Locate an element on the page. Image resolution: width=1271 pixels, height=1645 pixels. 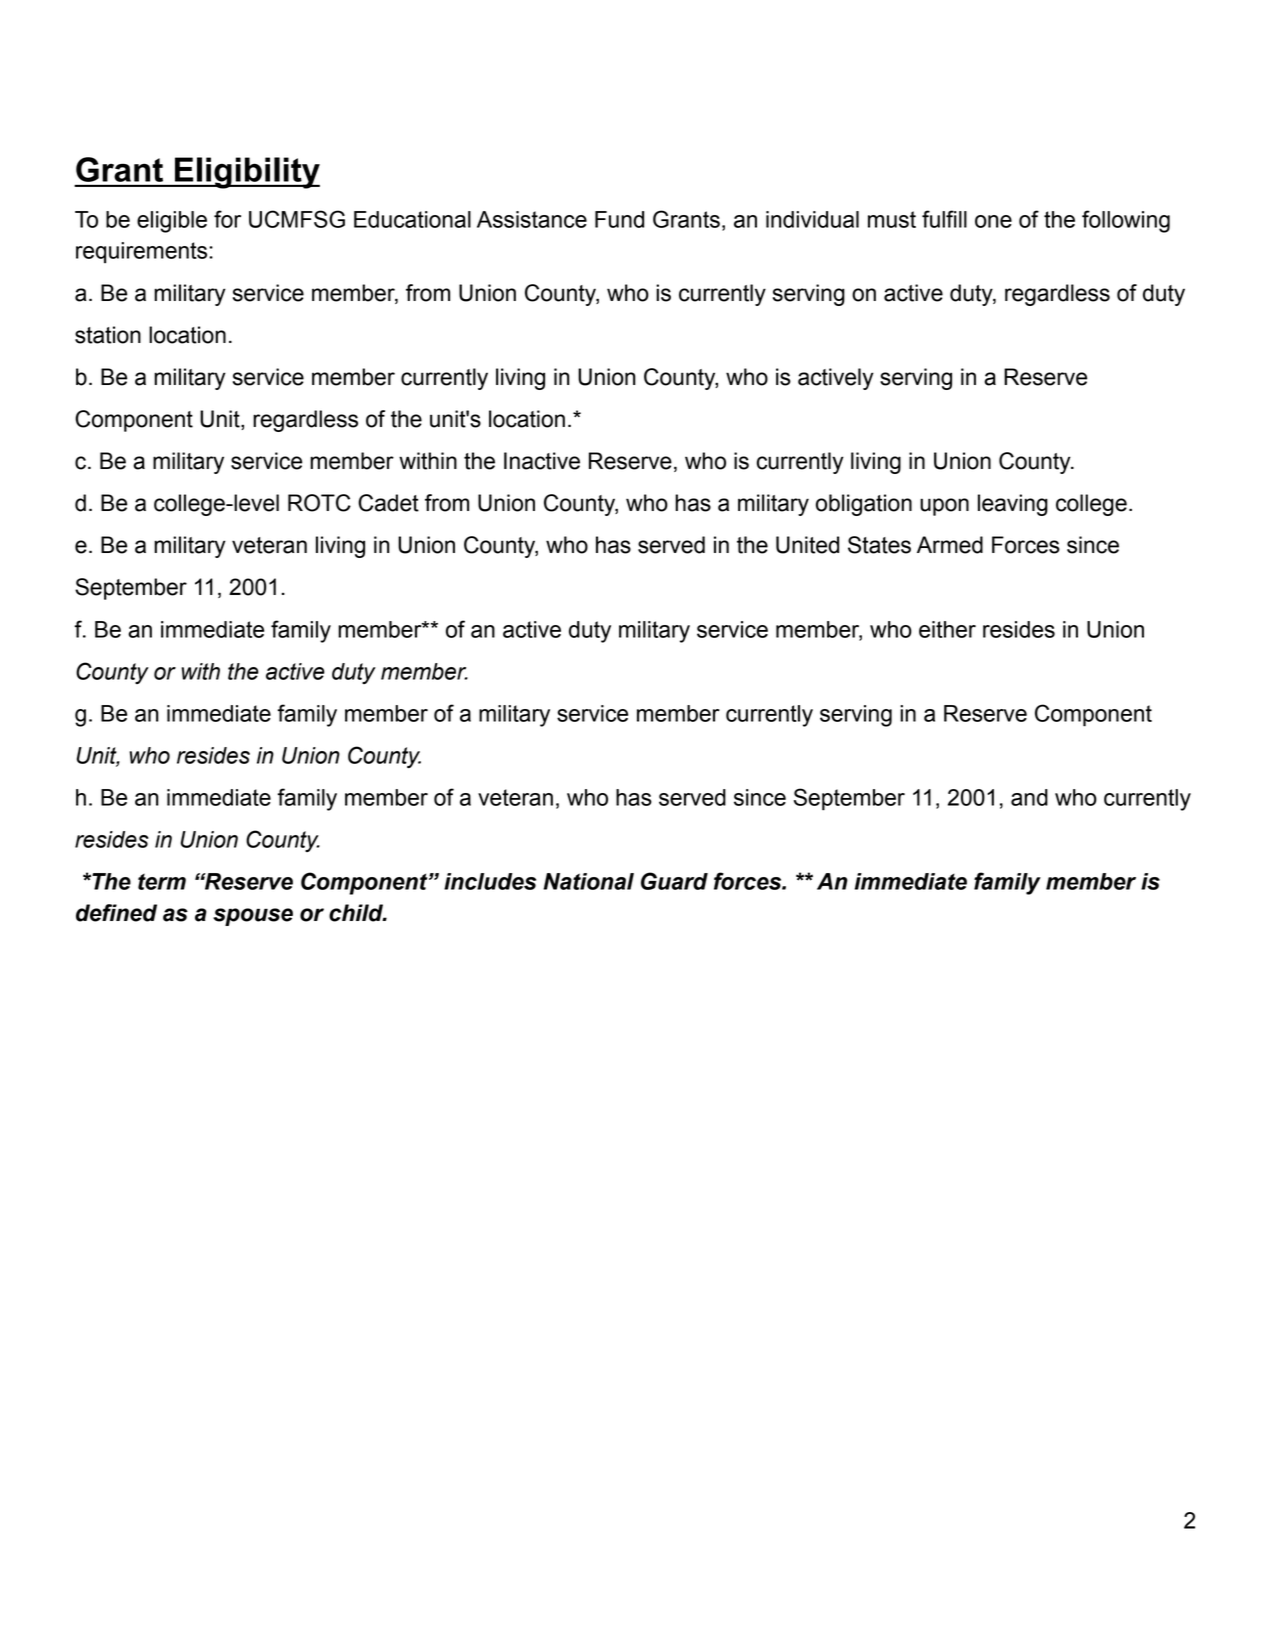
spouse is located at coordinates (253, 917).
